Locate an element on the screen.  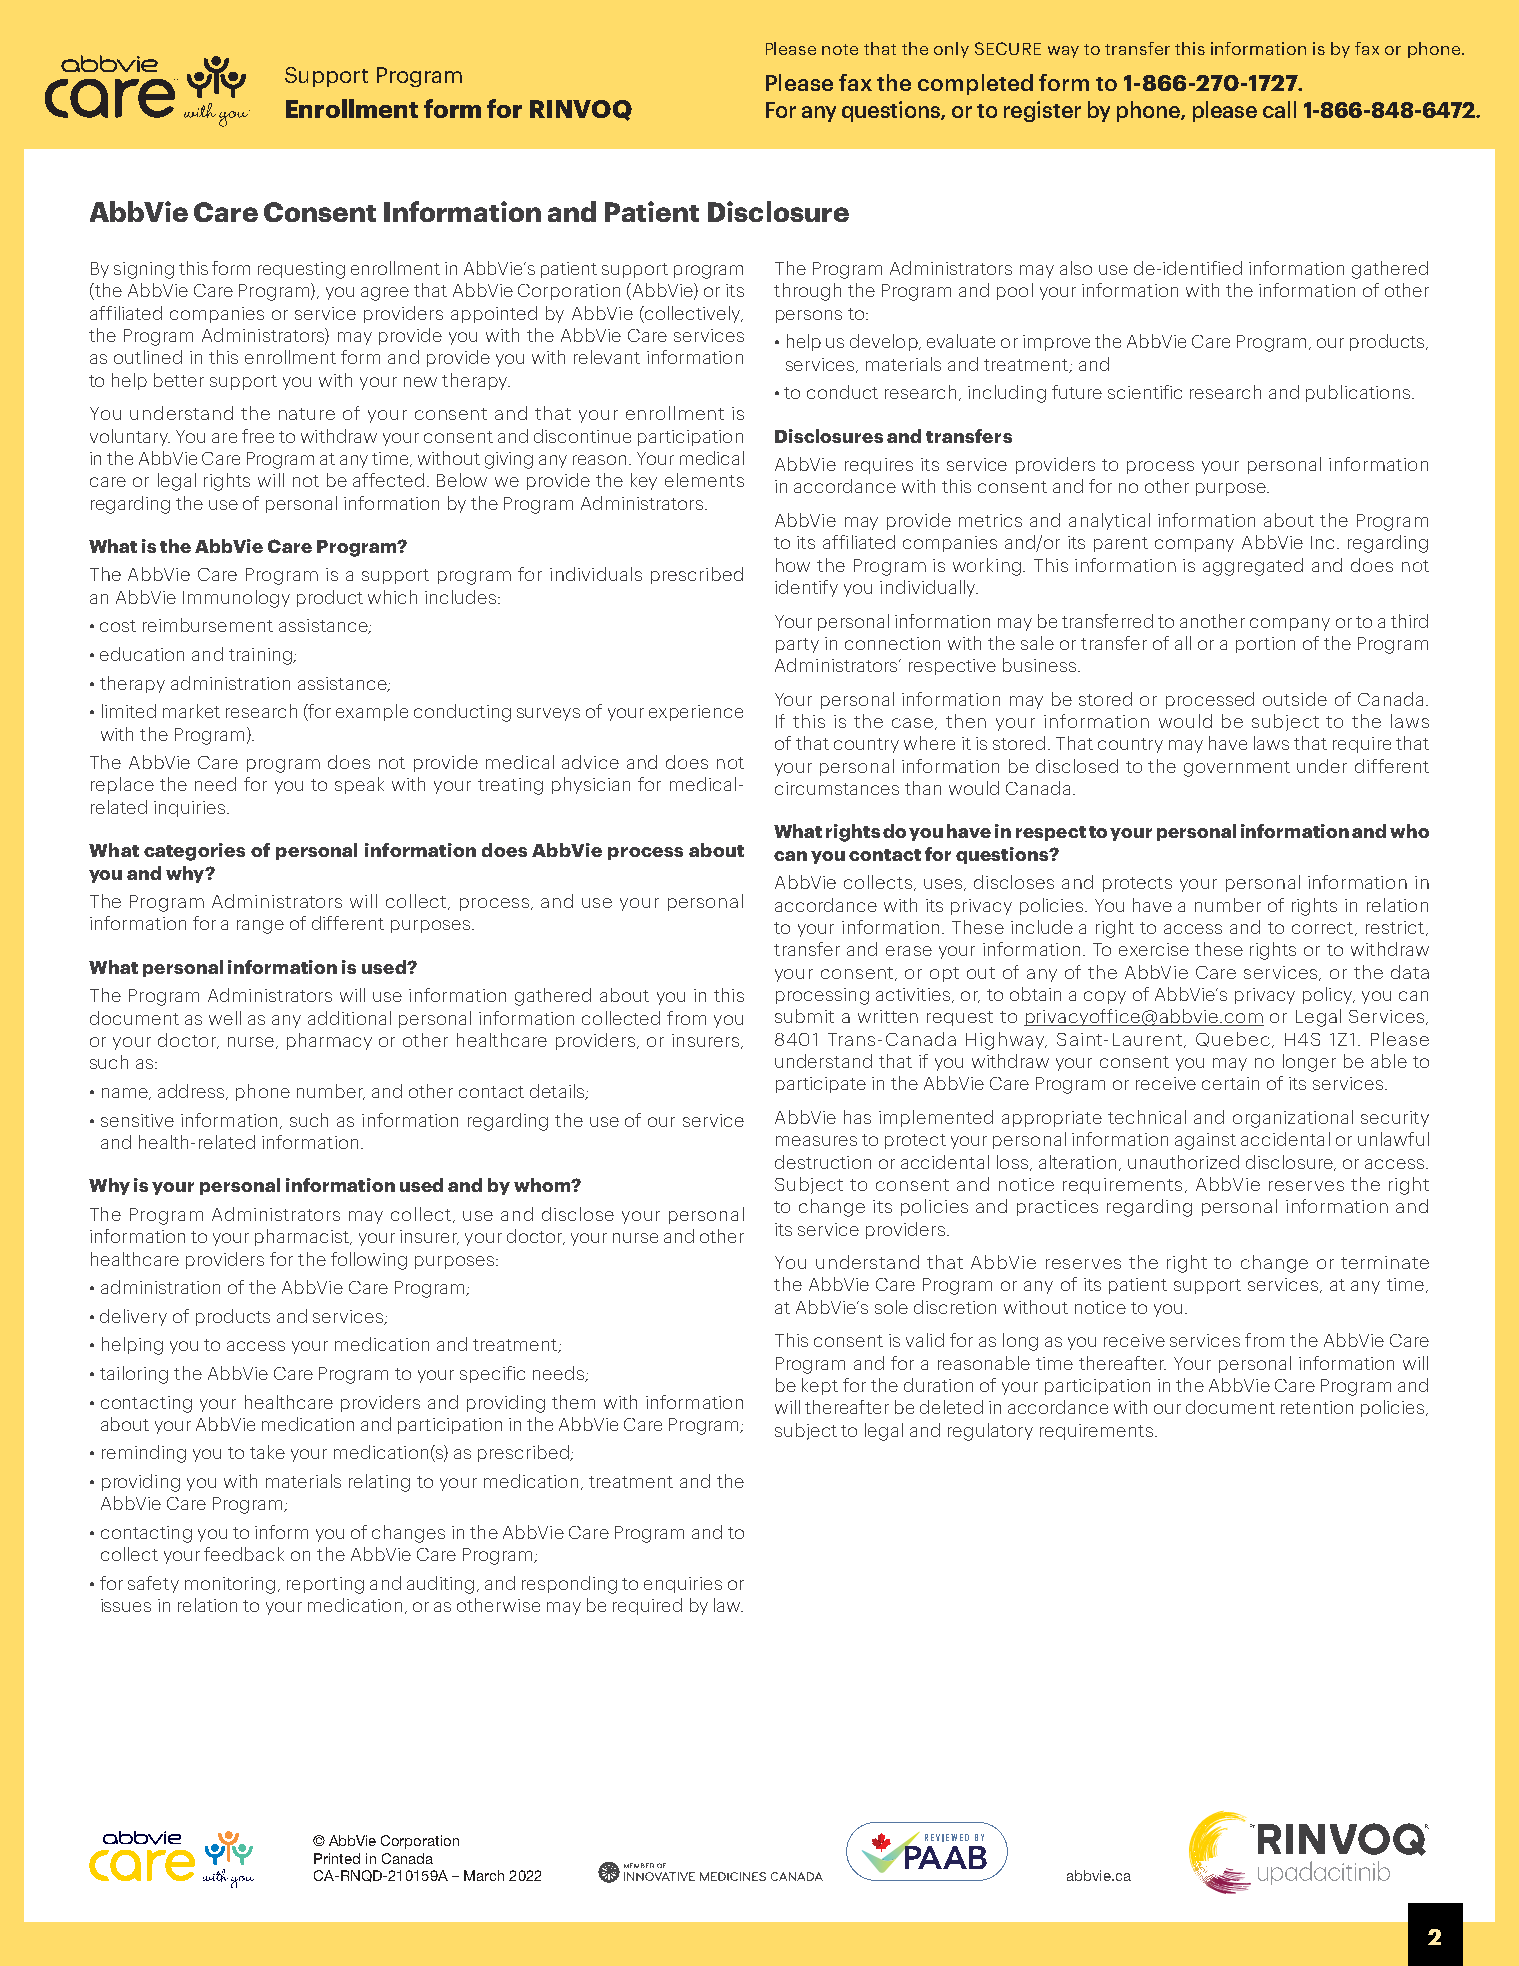
note is located at coordinates (840, 49).
